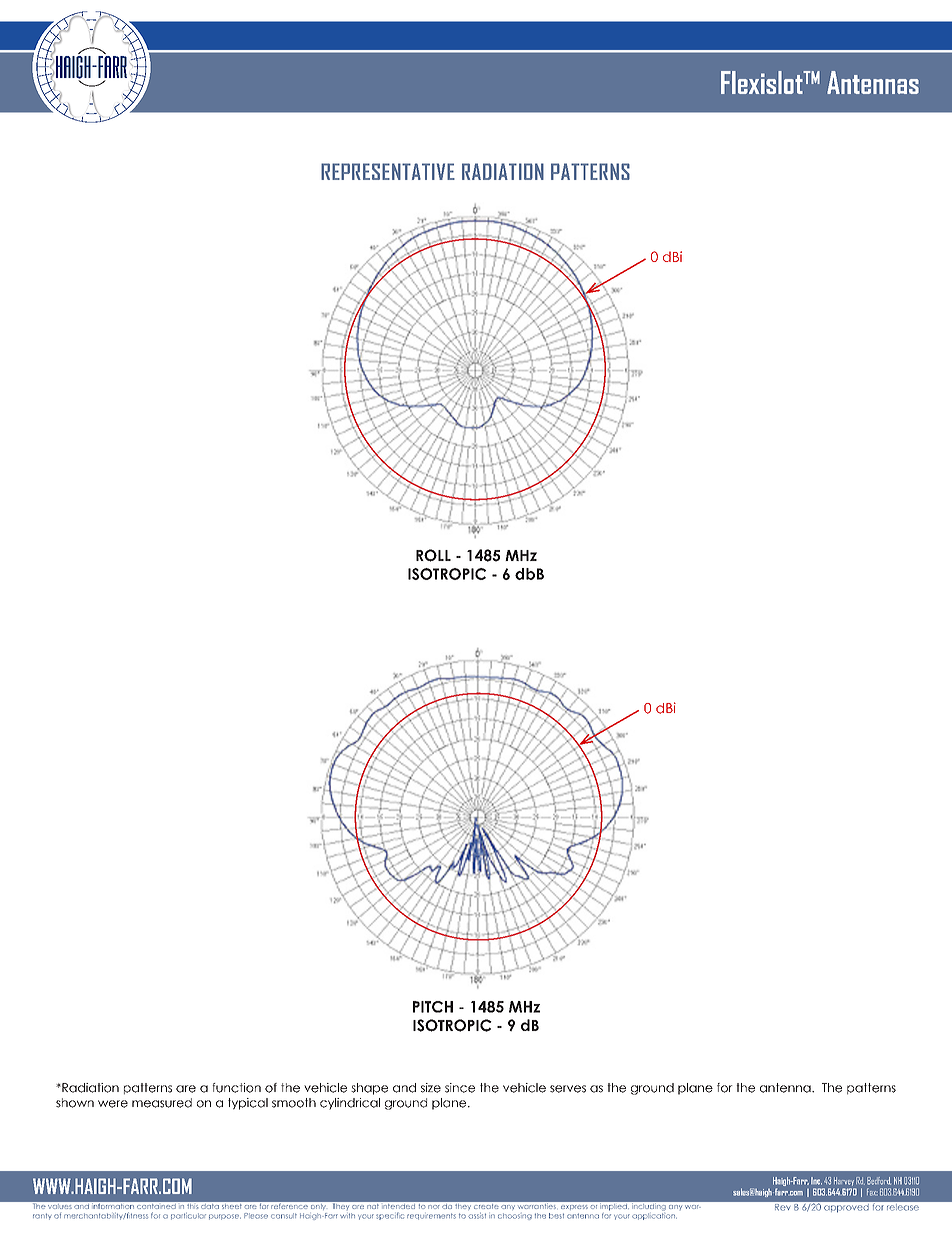  What do you see at coordinates (188, 1216) in the screenshot?
I see `particular` at bounding box center [188, 1216].
